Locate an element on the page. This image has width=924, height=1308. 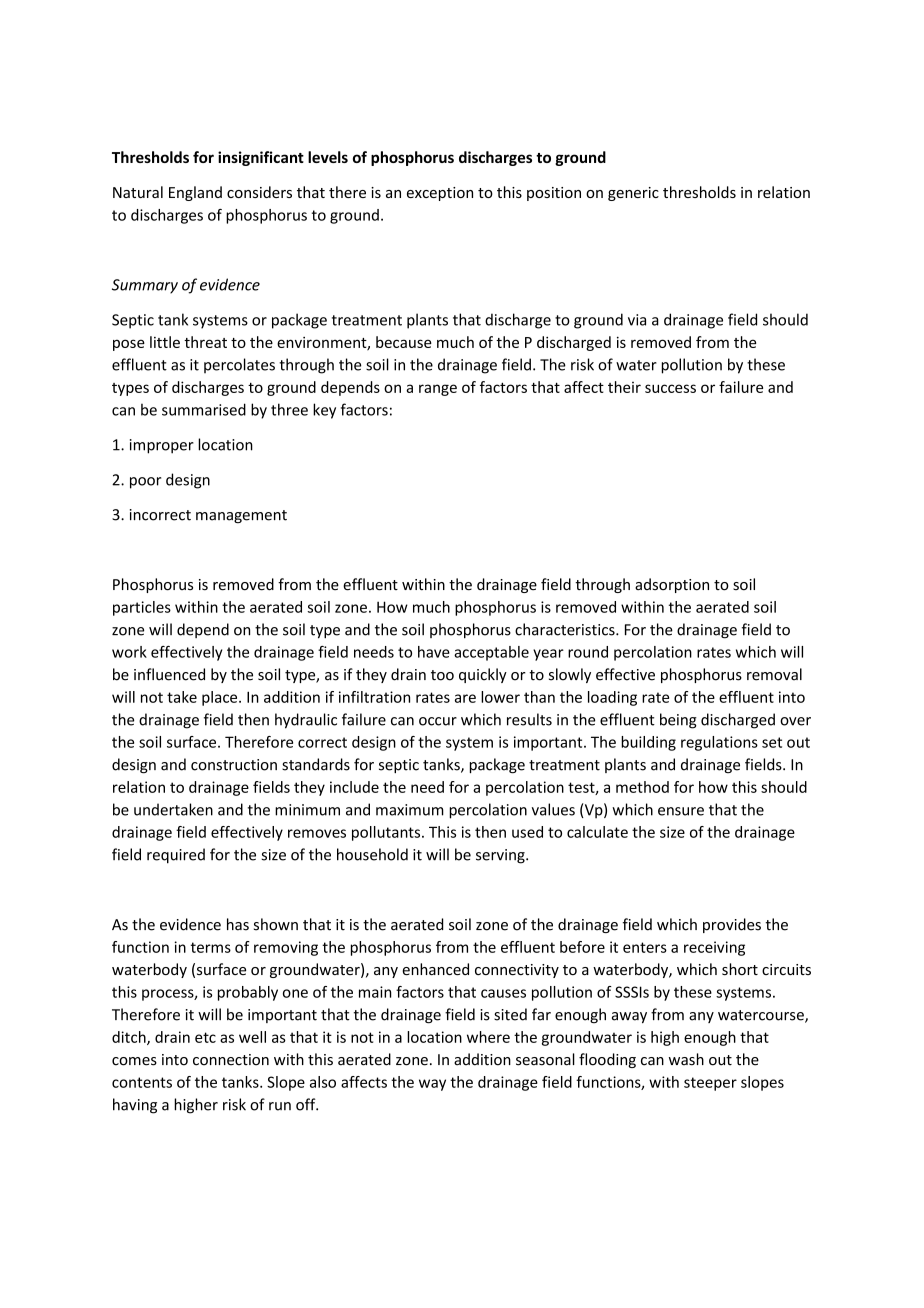
connection is located at coordinates (231, 1060).
